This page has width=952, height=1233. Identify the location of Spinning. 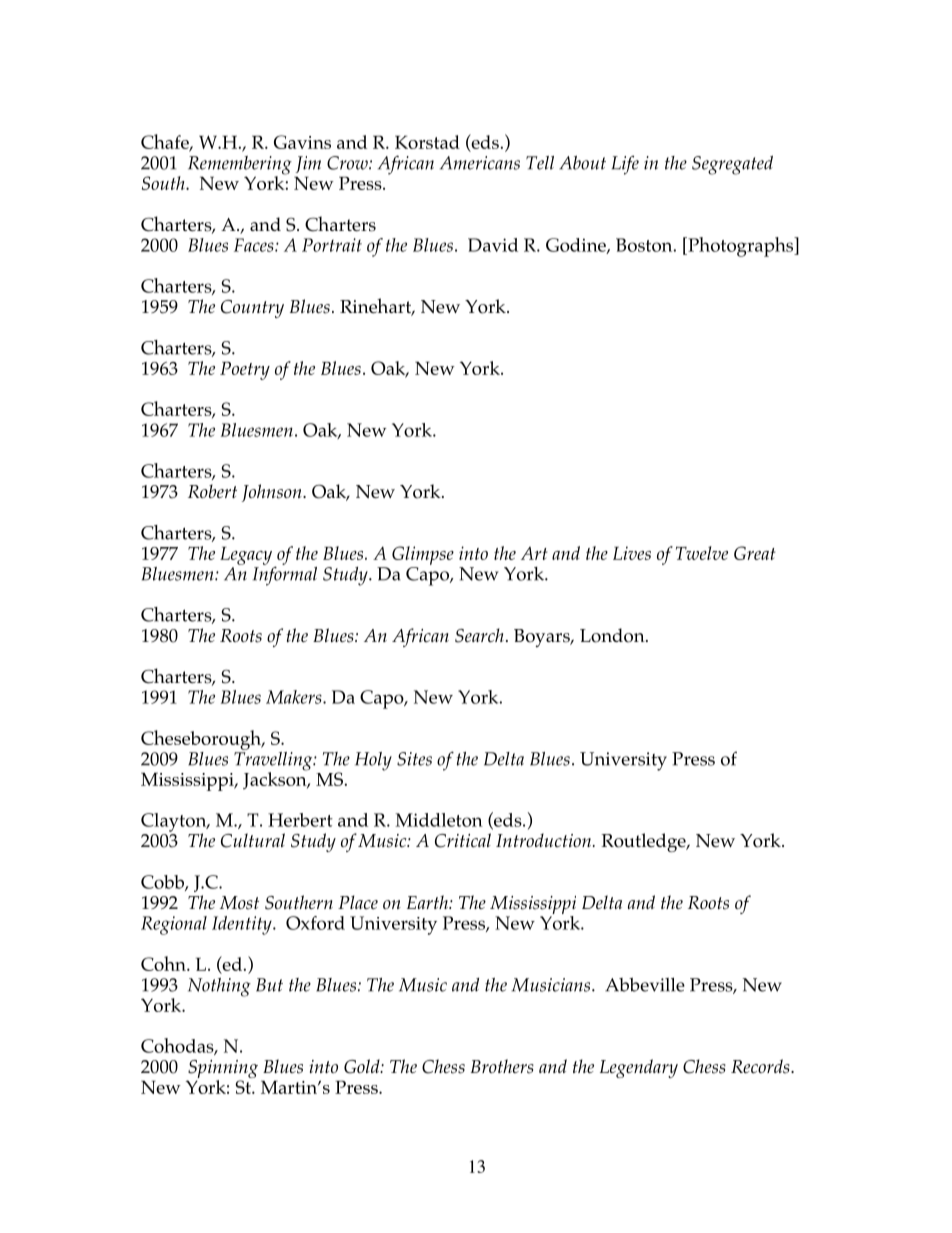
(222, 1070).
